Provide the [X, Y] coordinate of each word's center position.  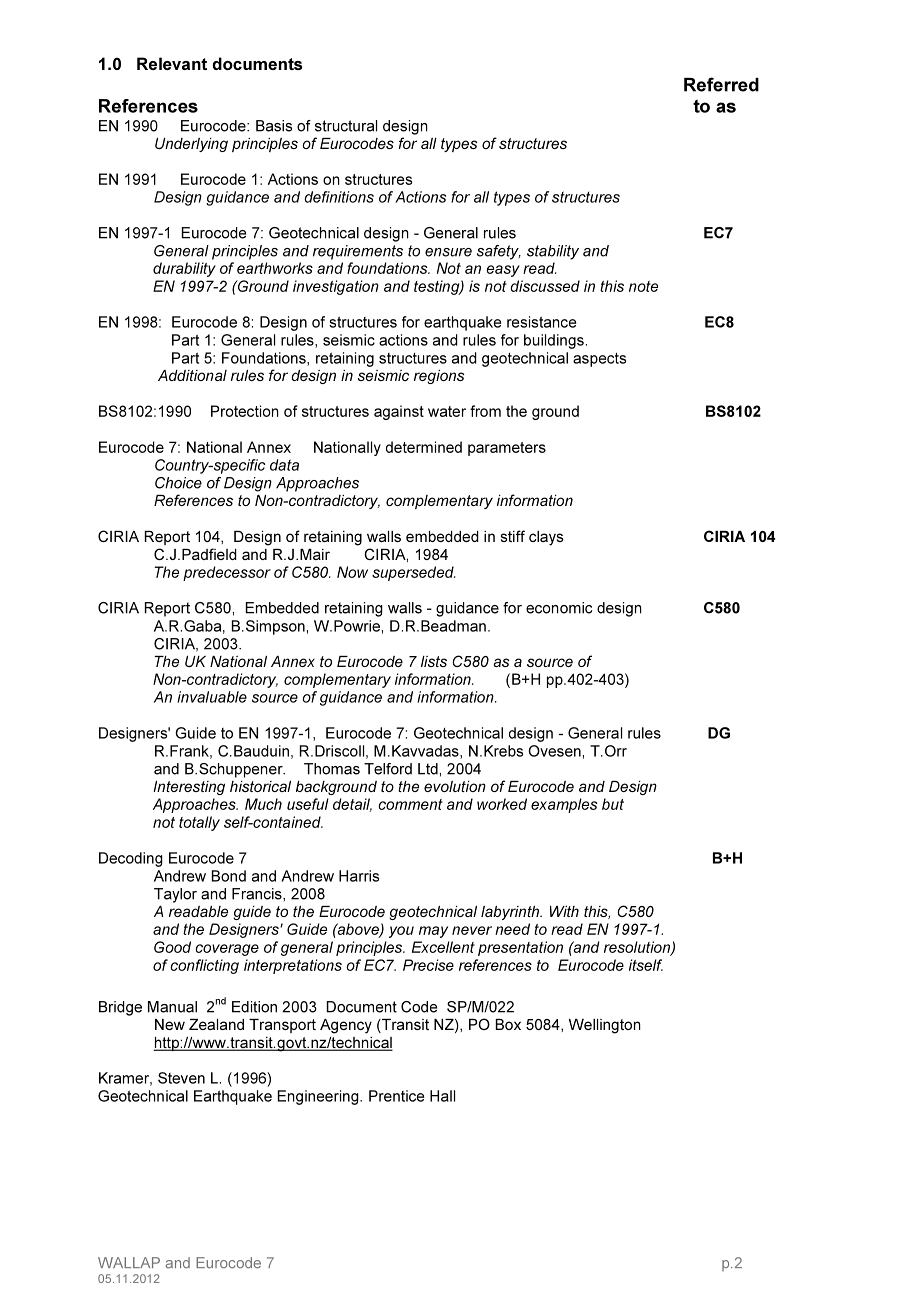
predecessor [227, 573]
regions [439, 377]
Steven [181, 1078]
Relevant [172, 63]
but [613, 804]
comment [410, 804]
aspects [599, 360]
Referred [721, 84]
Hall [442, 1096]
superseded [414, 573]
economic [559, 608]
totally [199, 823]
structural [346, 126]
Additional [192, 375]
